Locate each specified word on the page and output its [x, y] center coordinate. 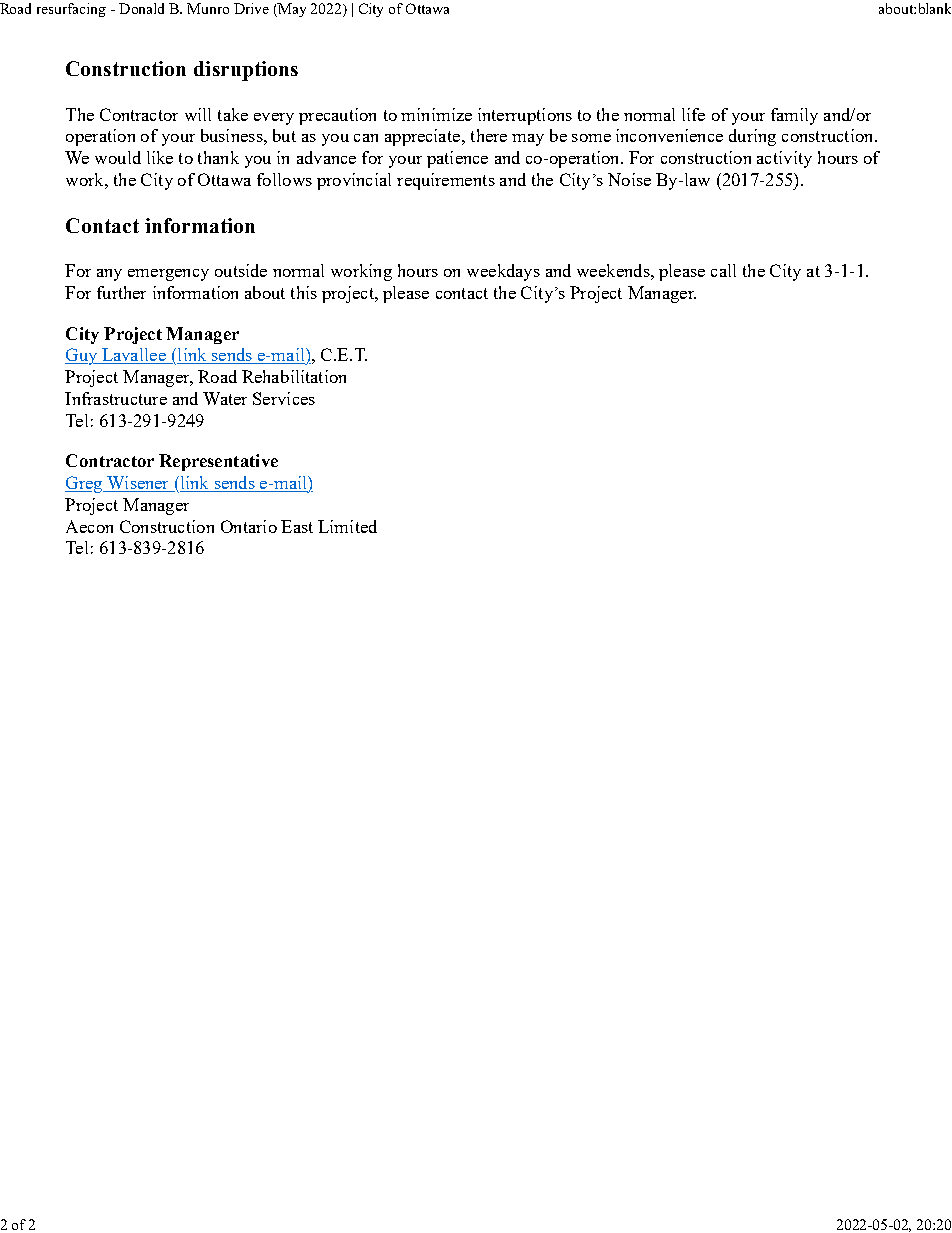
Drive [251, 8]
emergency [168, 275]
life [693, 114]
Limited [347, 526]
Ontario [249, 526]
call [723, 270]
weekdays [503, 272]
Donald [141, 8]
